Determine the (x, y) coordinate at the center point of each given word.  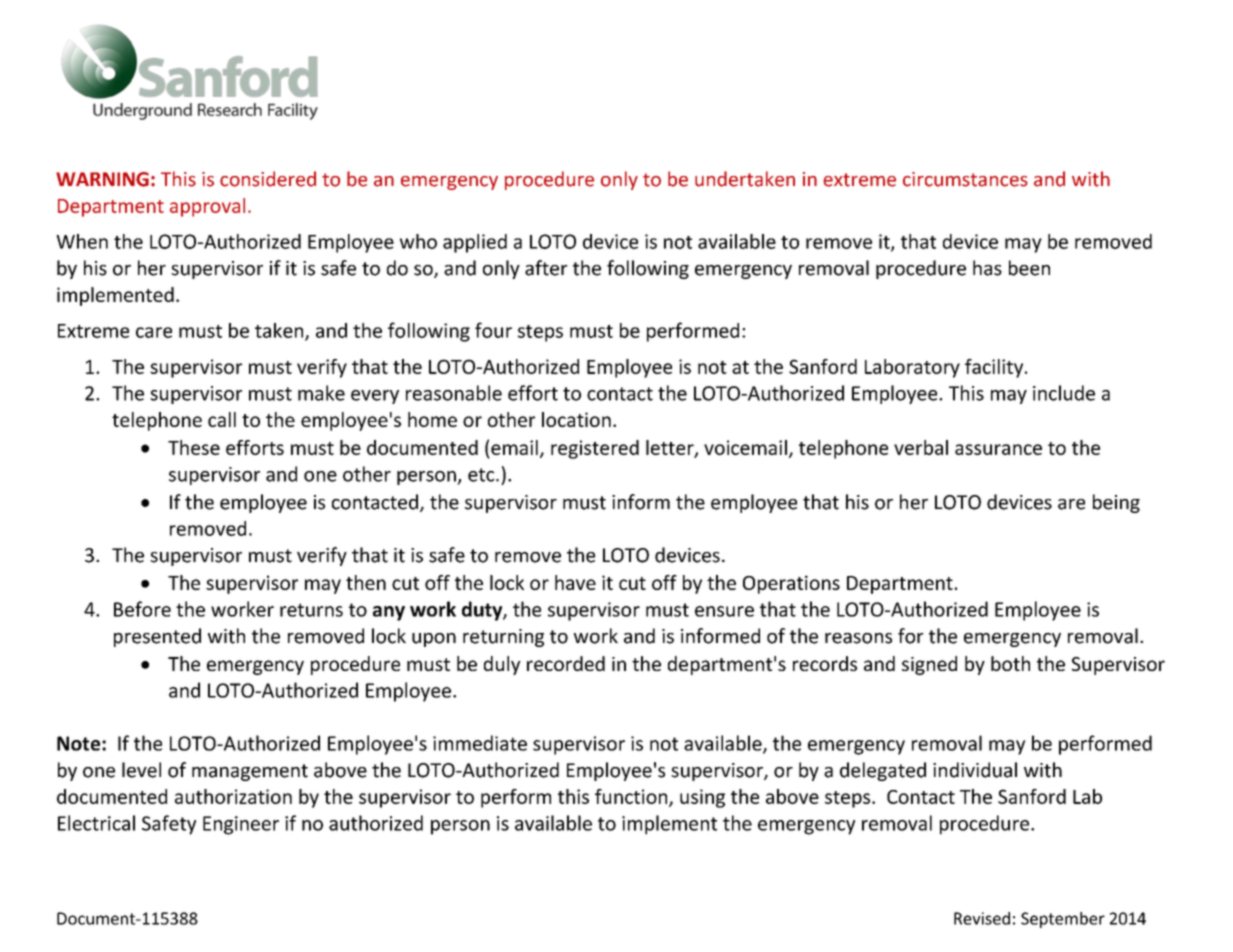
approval (207, 207)
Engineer (241, 825)
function (632, 797)
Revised (982, 918)
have (575, 582)
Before (142, 609)
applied (475, 243)
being (1116, 503)
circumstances (965, 179)
